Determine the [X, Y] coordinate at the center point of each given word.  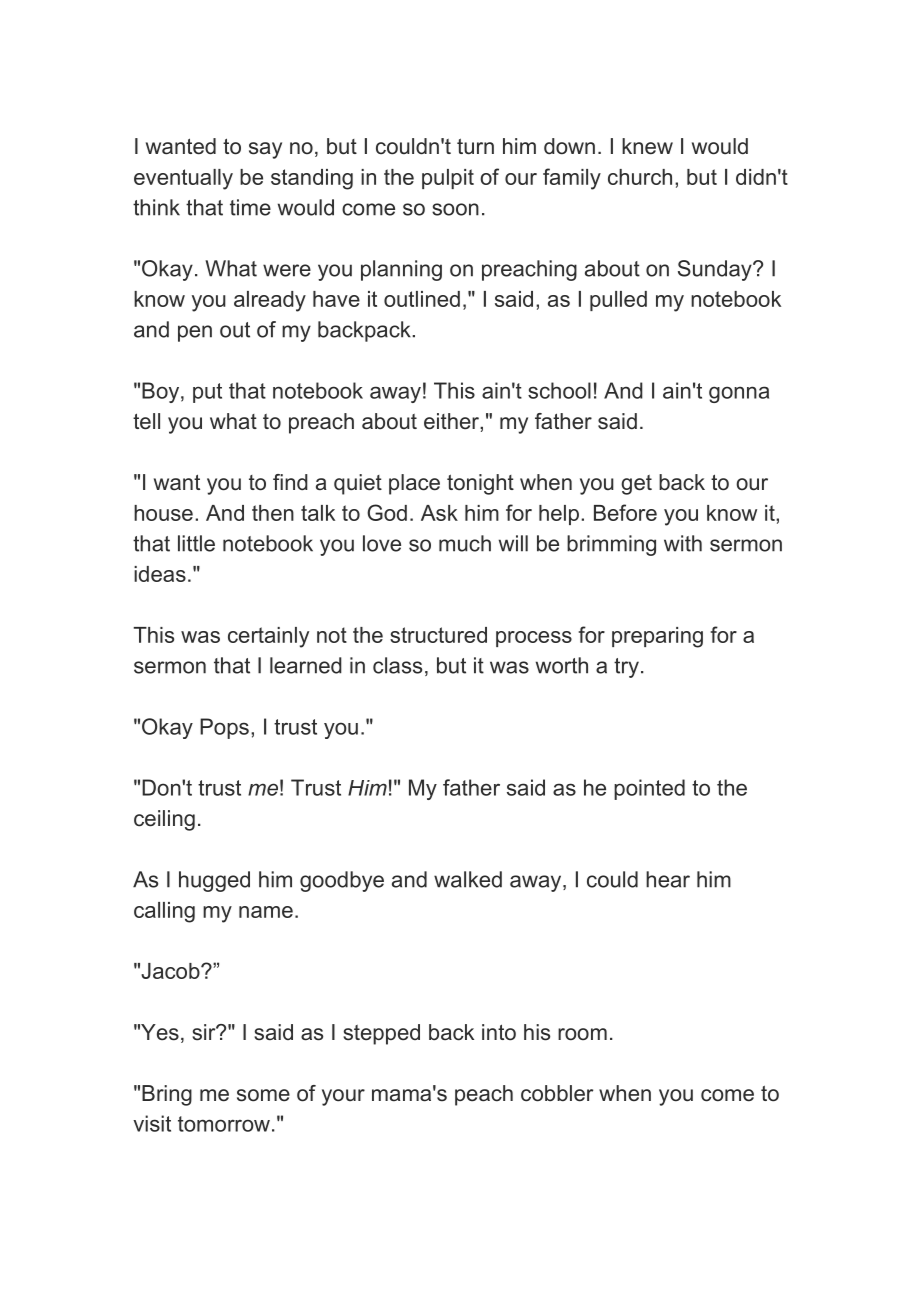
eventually [183, 179]
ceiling [164, 820]
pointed [649, 789]
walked [468, 879]
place [414, 484]
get [636, 485]
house [163, 513]
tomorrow [224, 1124]
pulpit [448, 179]
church [640, 177]
